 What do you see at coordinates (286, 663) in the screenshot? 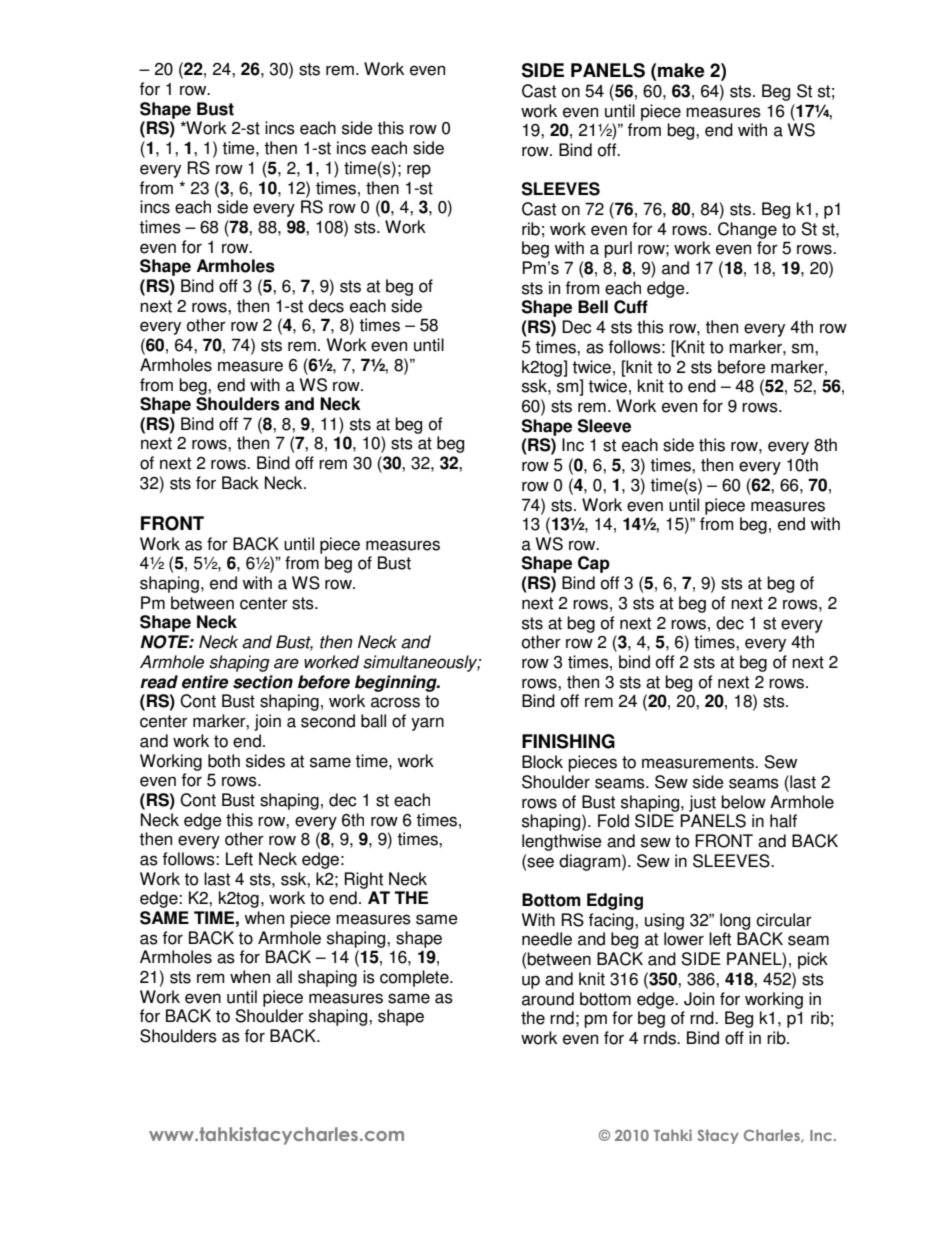
I see `are` at bounding box center [286, 663].
